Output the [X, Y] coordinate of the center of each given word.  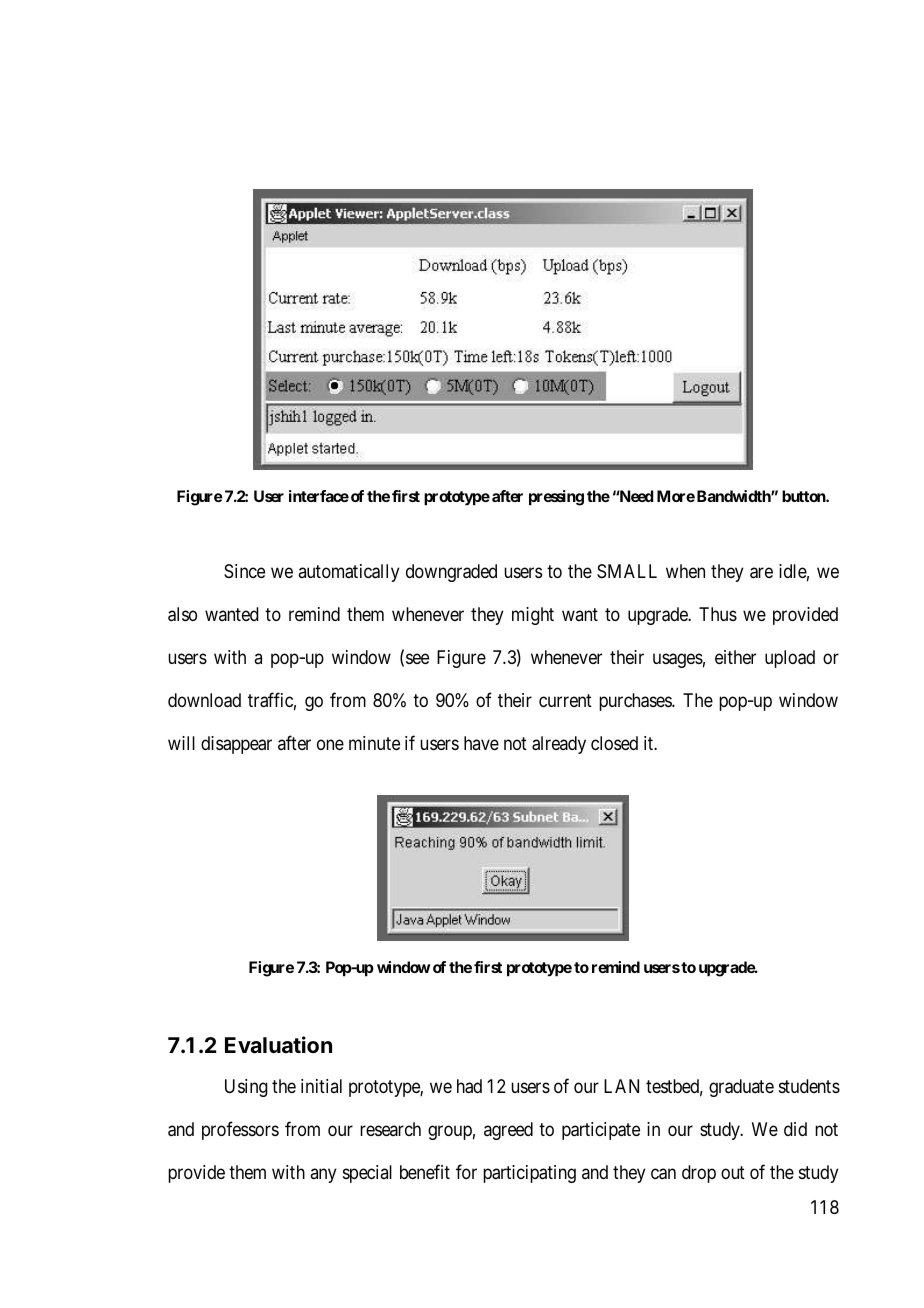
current [565, 700]
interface [319, 496]
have [481, 743]
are [761, 573]
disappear [236, 745]
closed [614, 743]
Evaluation [278, 1045]
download [204, 700]
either [735, 657]
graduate [741, 1088]
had [469, 1086]
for [466, 1171]
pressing [556, 498]
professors [240, 1130]
